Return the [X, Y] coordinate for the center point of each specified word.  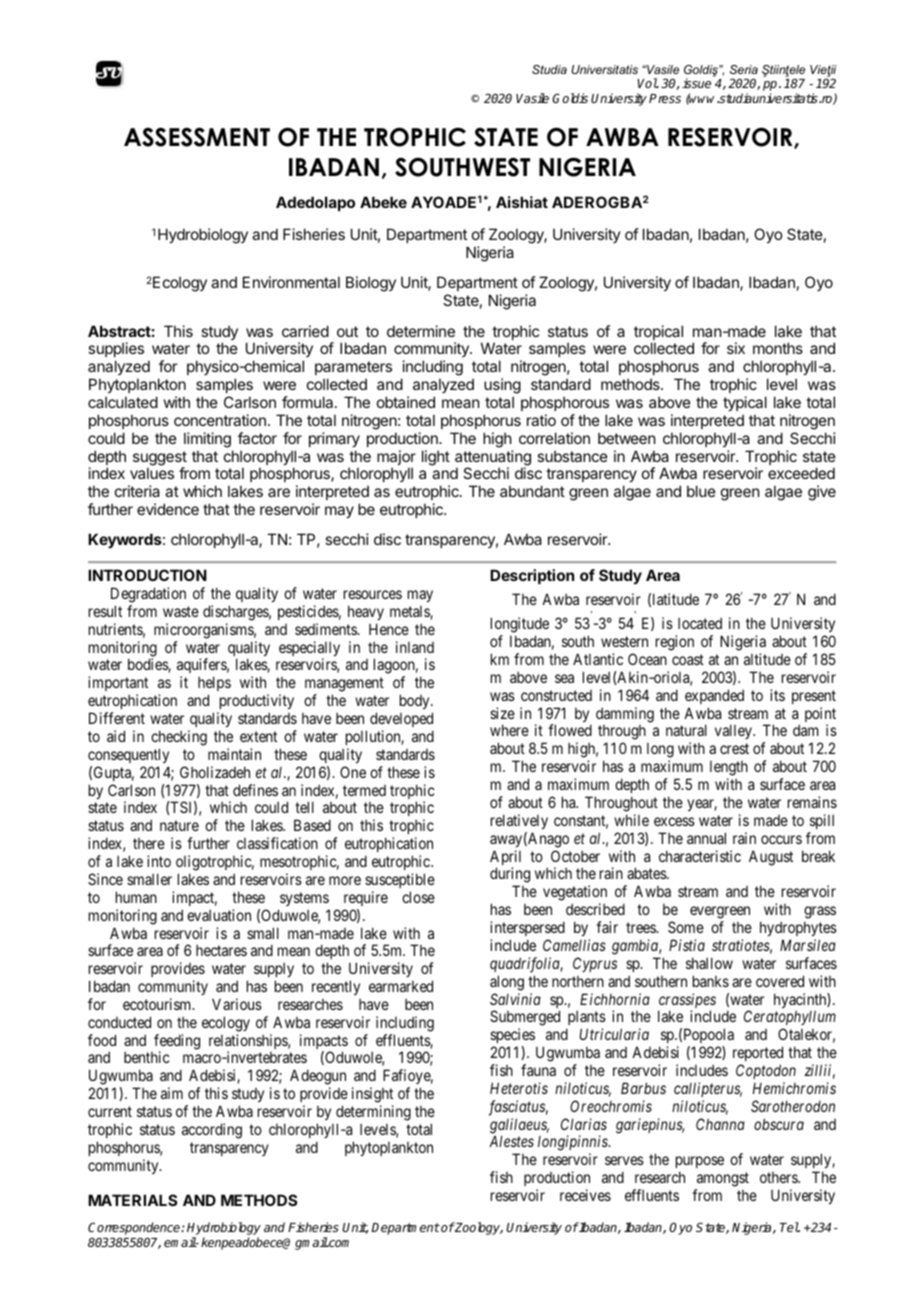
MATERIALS [132, 1200]
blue [701, 491]
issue [696, 83]
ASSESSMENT [197, 137]
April [505, 859]
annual [706, 838]
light [436, 458]
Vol [647, 83]
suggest [160, 459]
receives [585, 1195]
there [149, 843]
